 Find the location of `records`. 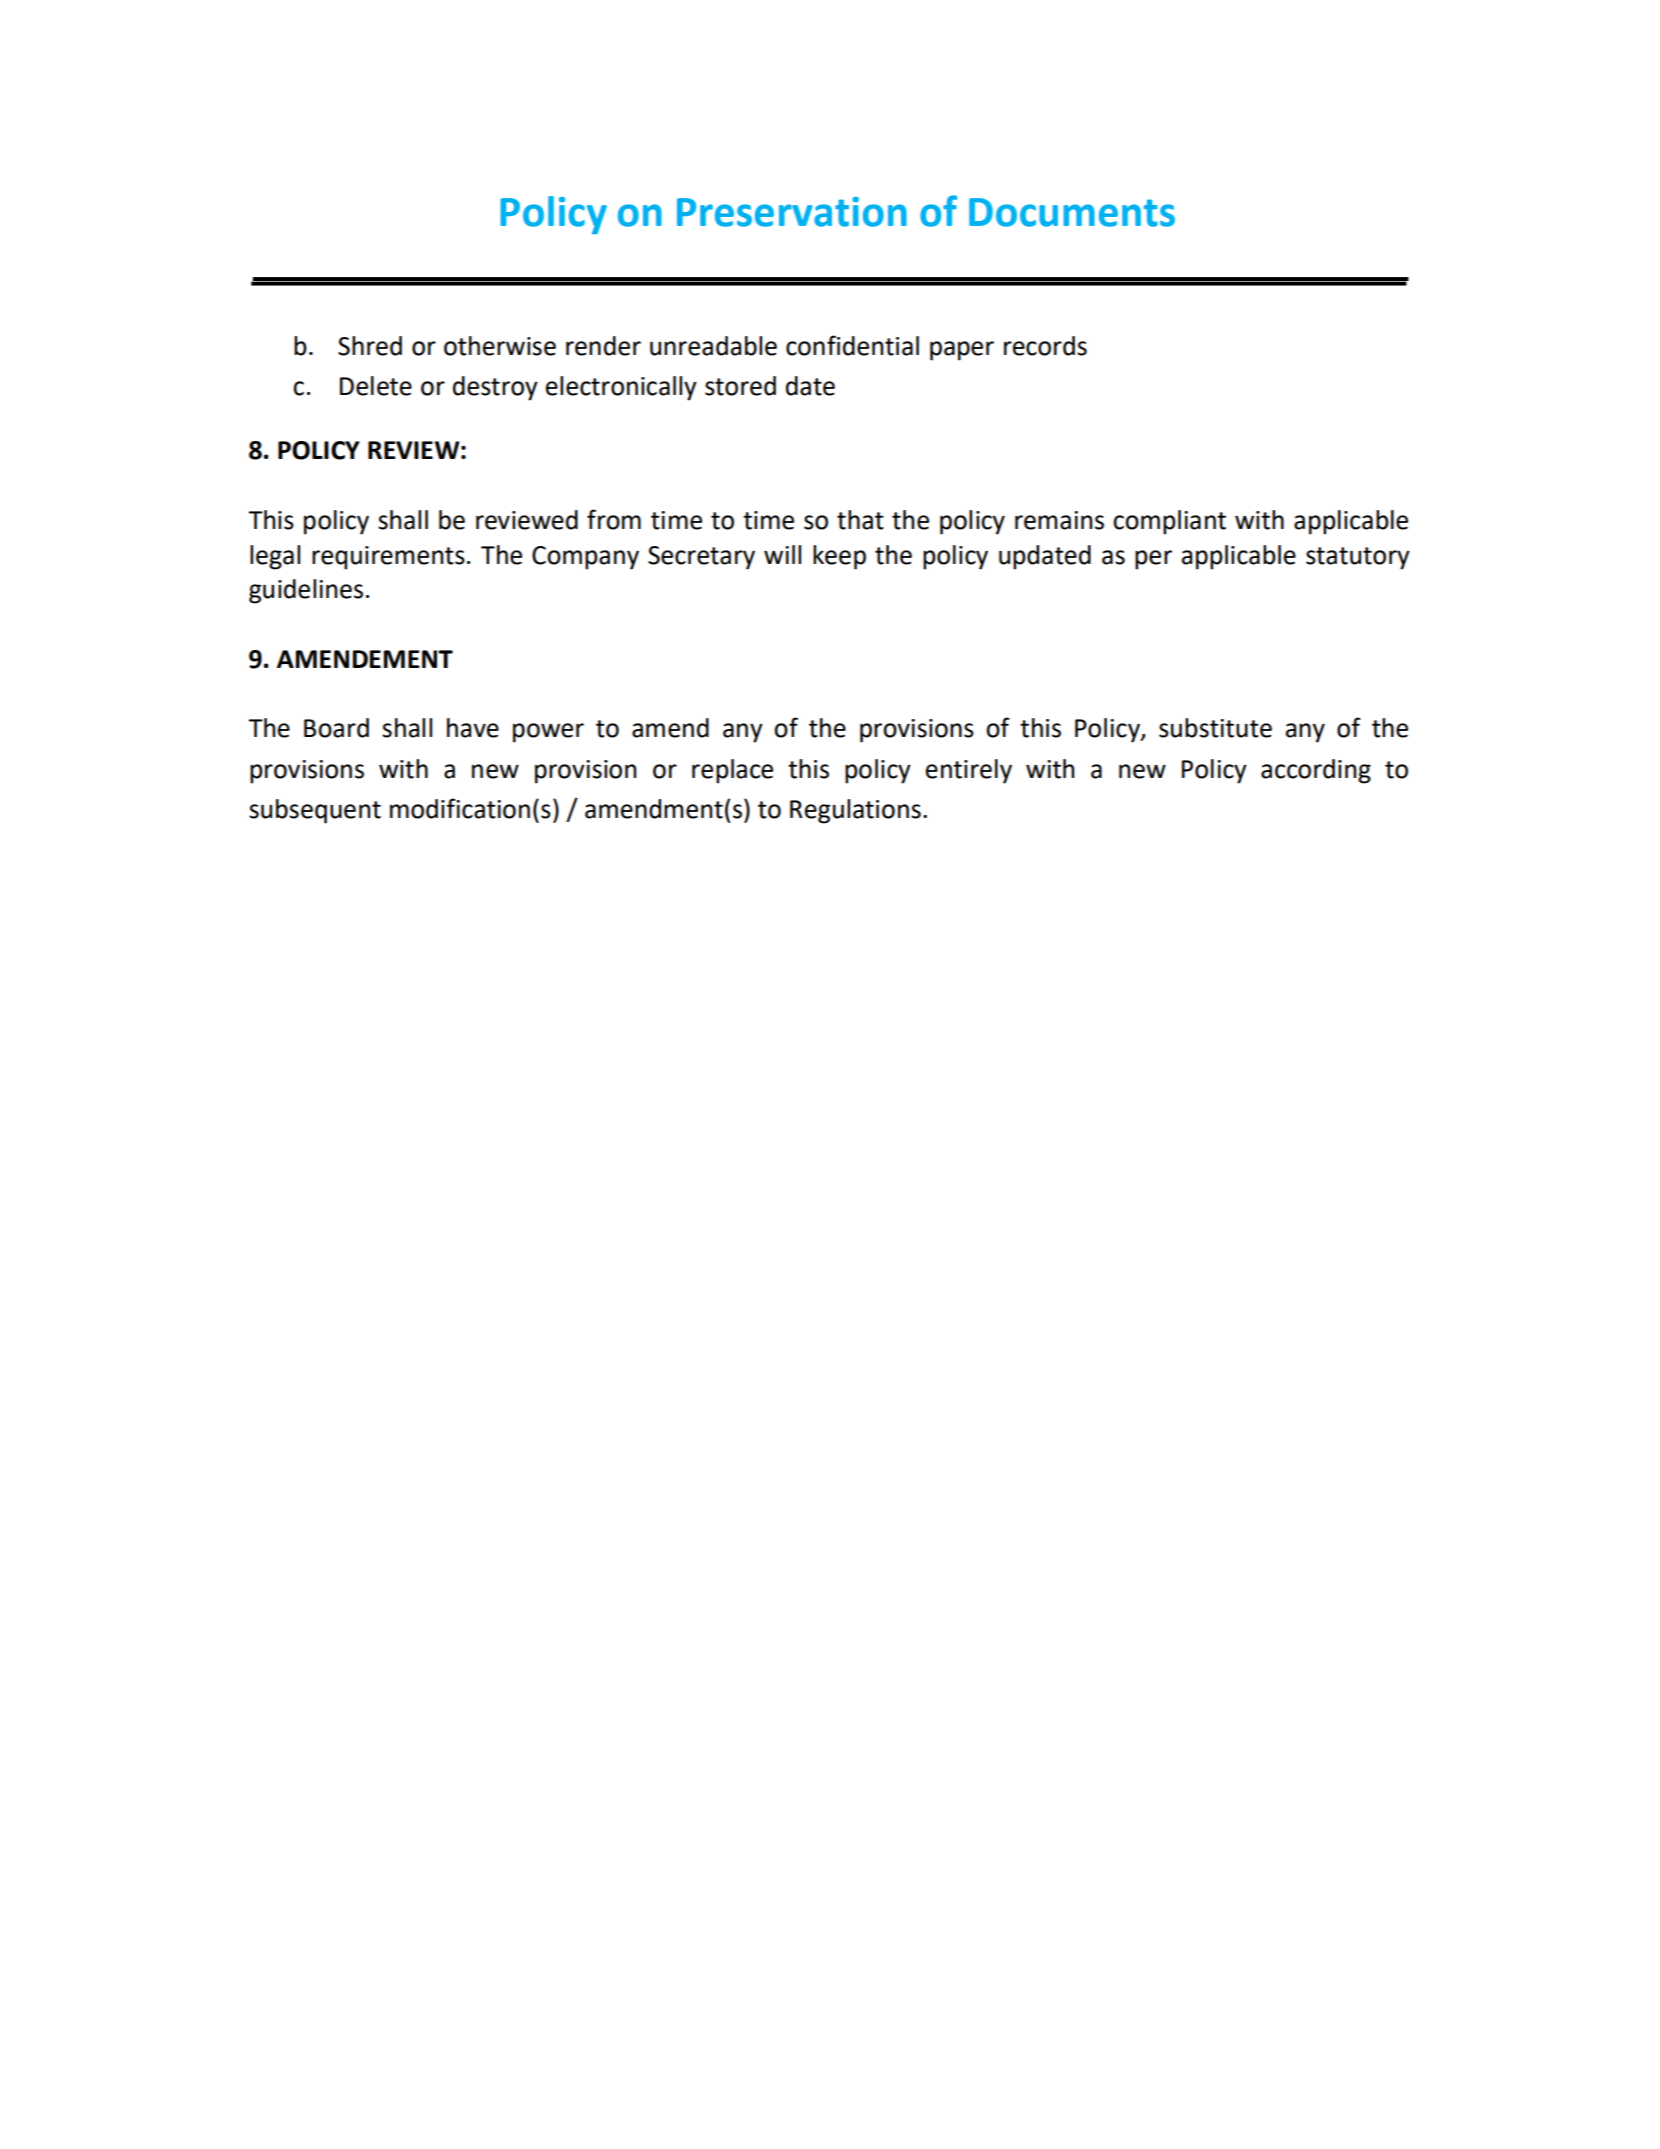

records is located at coordinates (1045, 346).
